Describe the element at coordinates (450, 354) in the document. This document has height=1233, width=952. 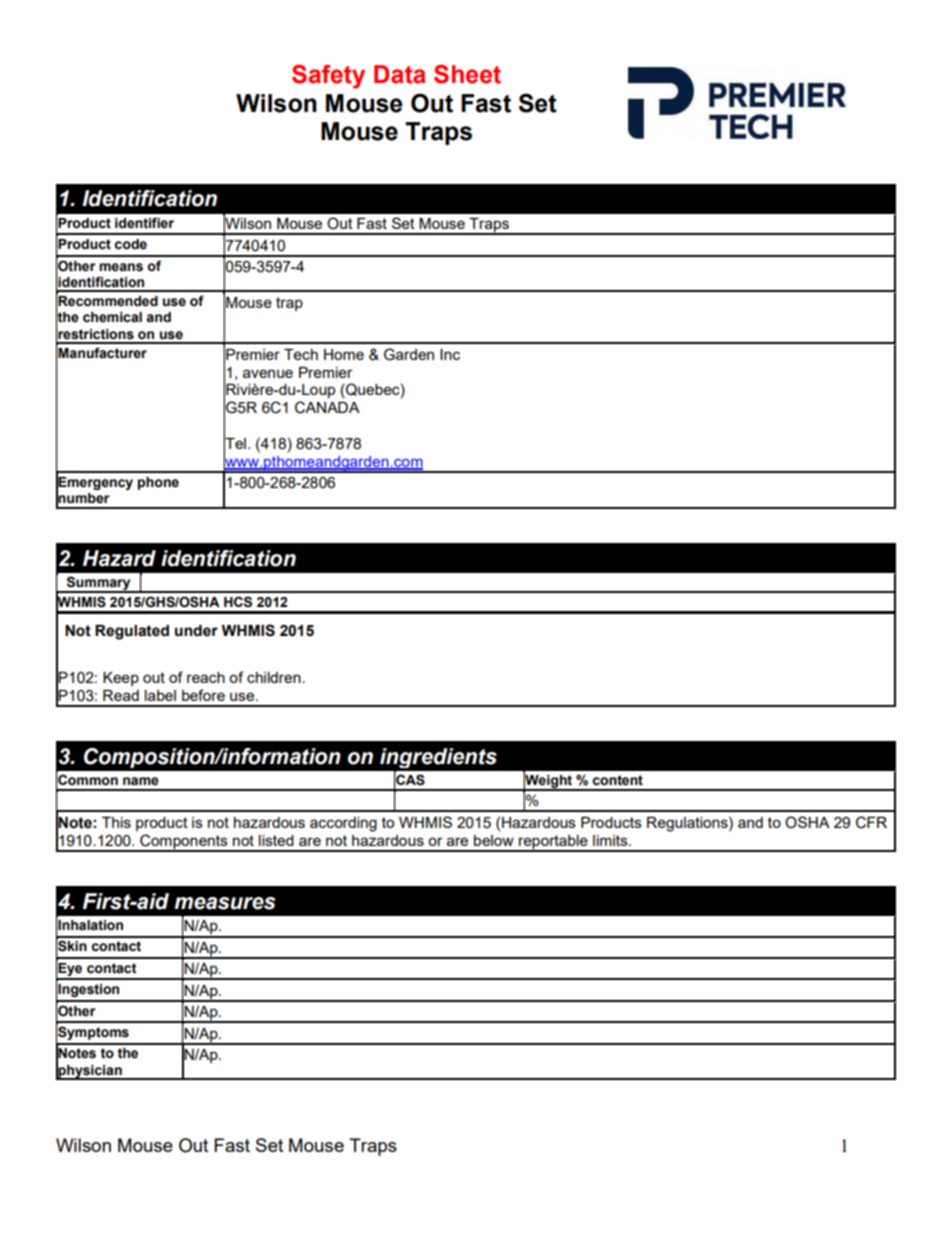
I see `Inc` at that location.
